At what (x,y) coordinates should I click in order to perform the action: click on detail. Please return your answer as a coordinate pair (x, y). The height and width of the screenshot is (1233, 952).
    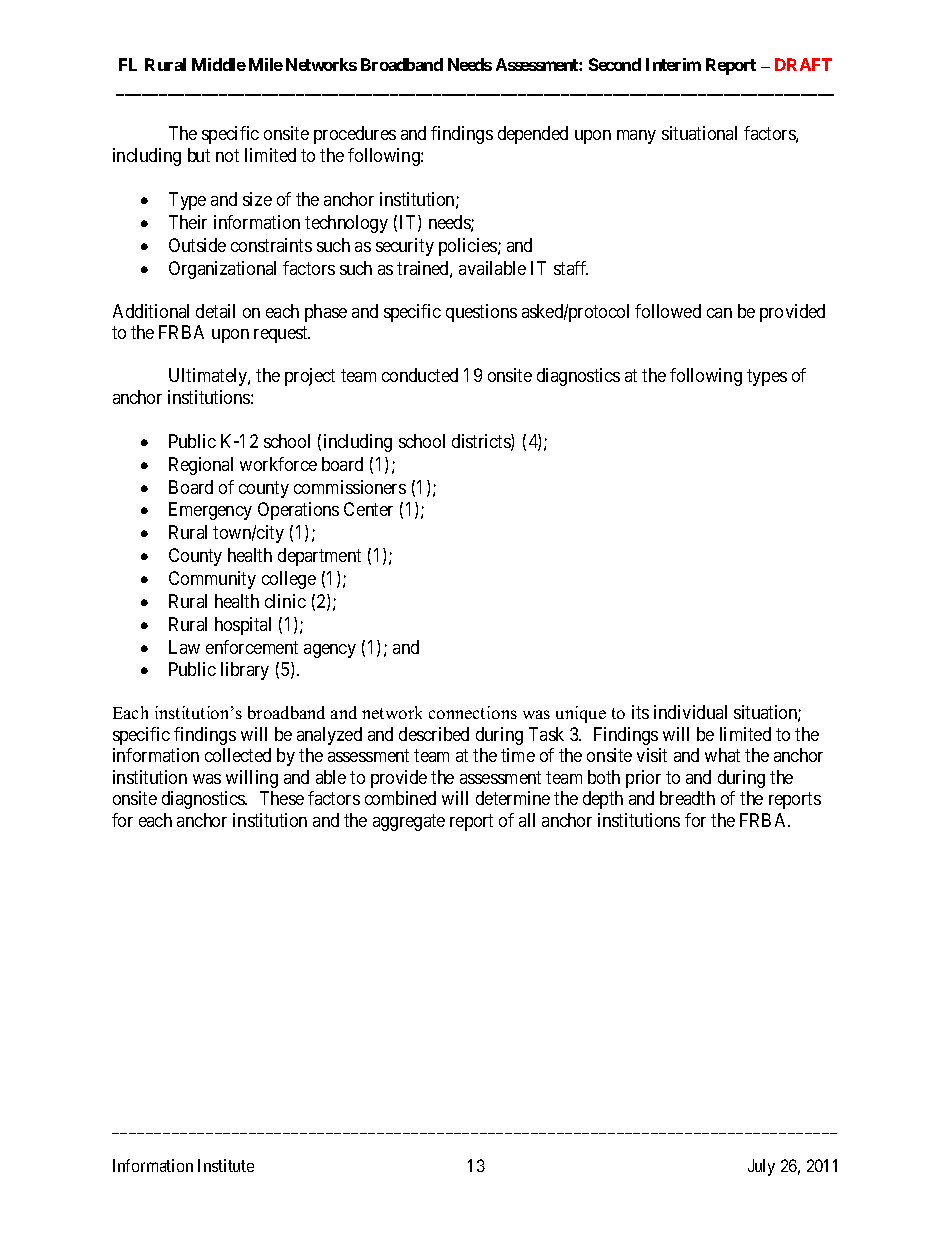
    Looking at the image, I should click on (215, 311).
